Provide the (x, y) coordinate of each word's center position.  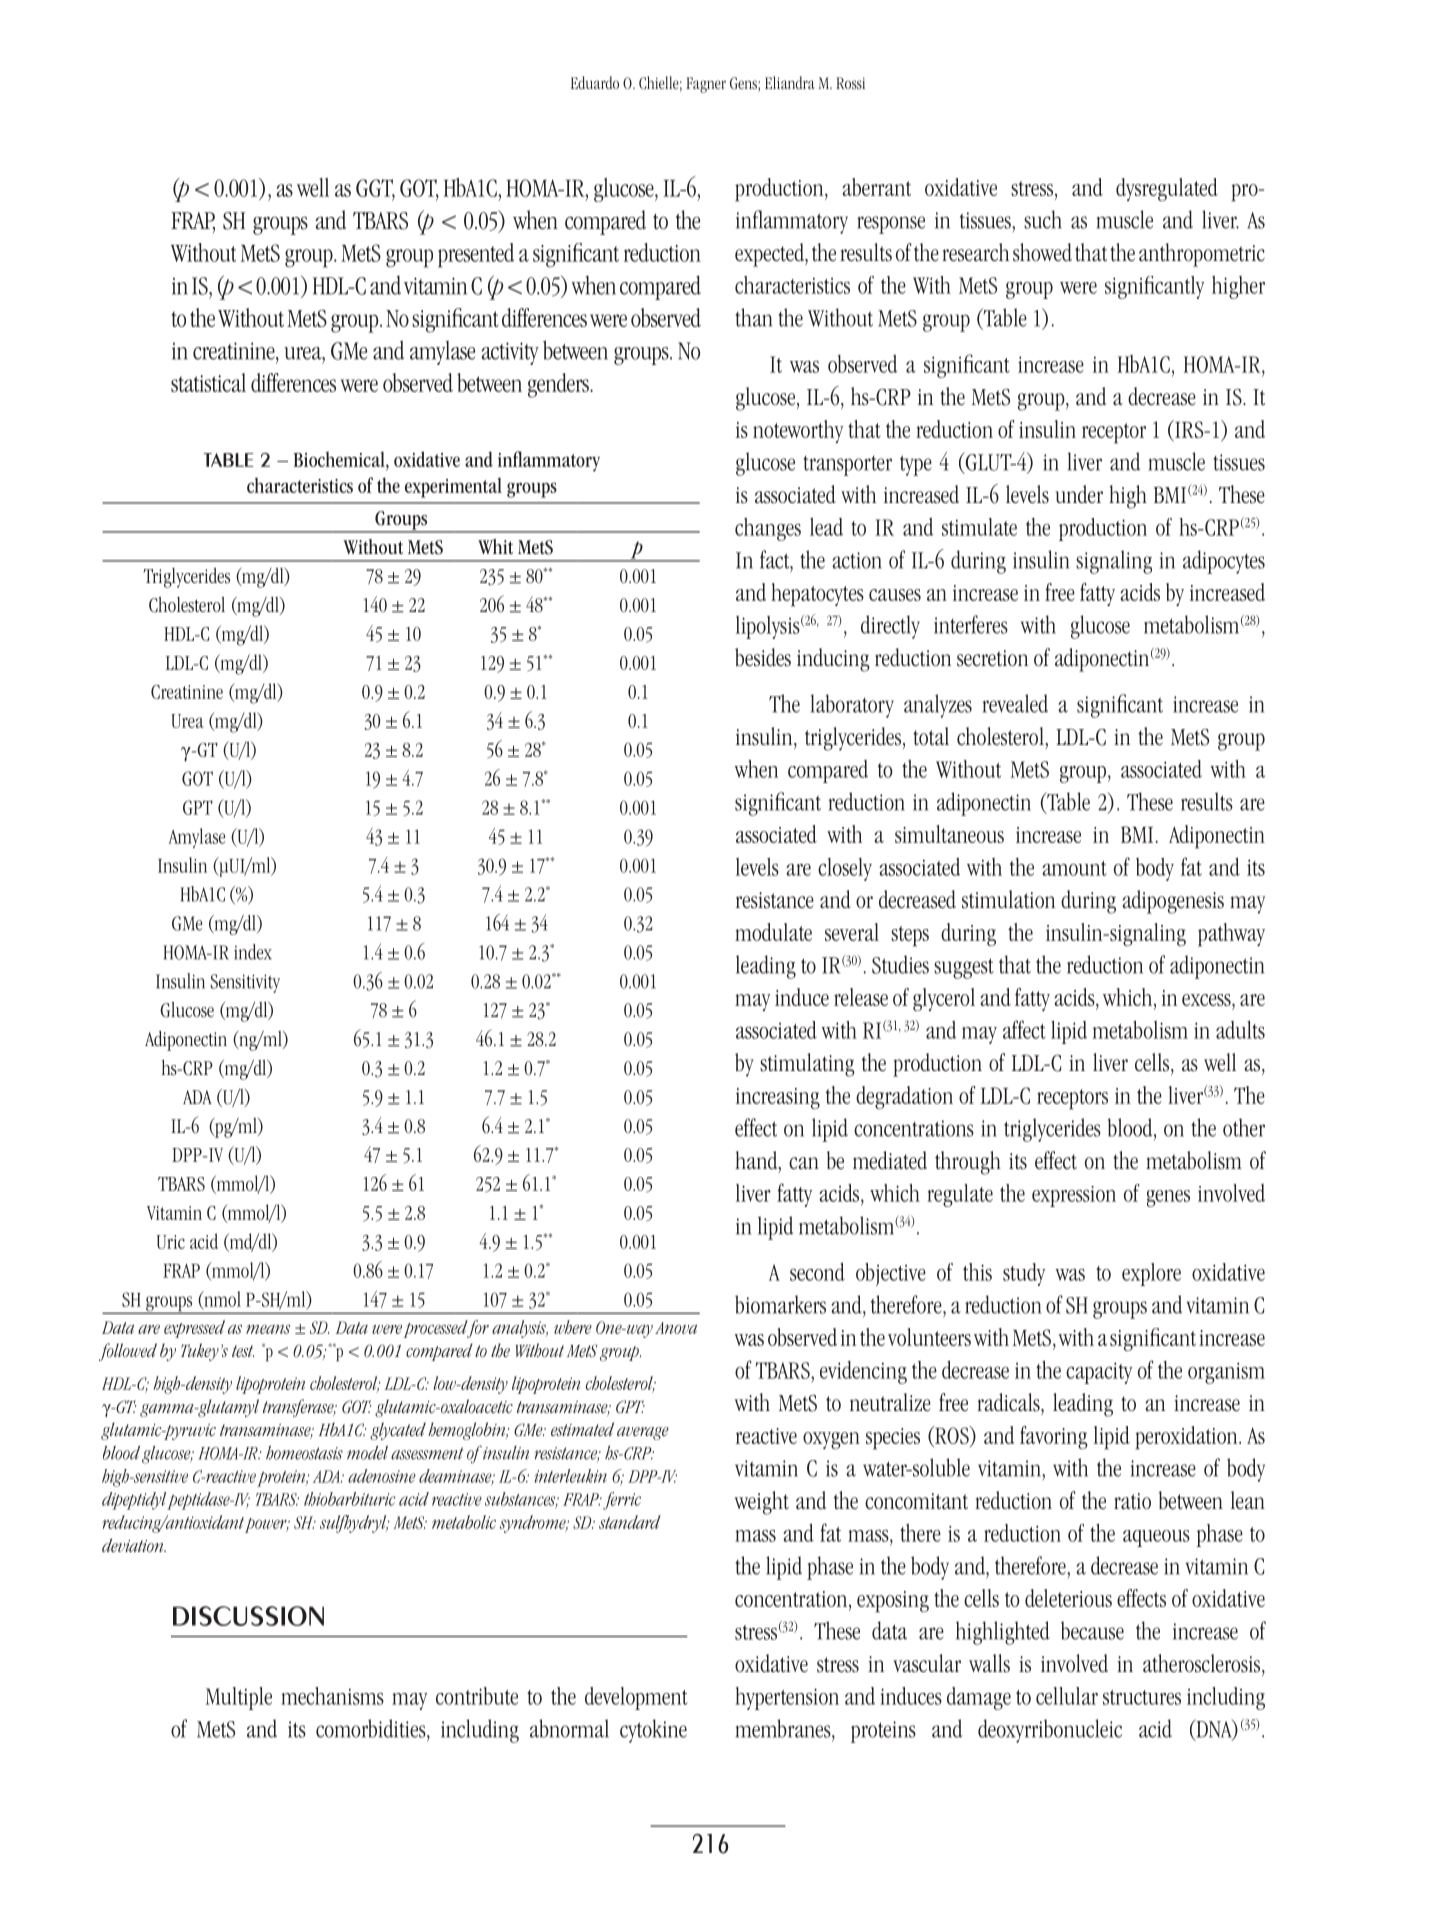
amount (1074, 868)
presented (476, 255)
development (636, 1698)
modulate (773, 932)
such (1043, 219)
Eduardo (595, 82)
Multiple (239, 1698)
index (253, 952)
